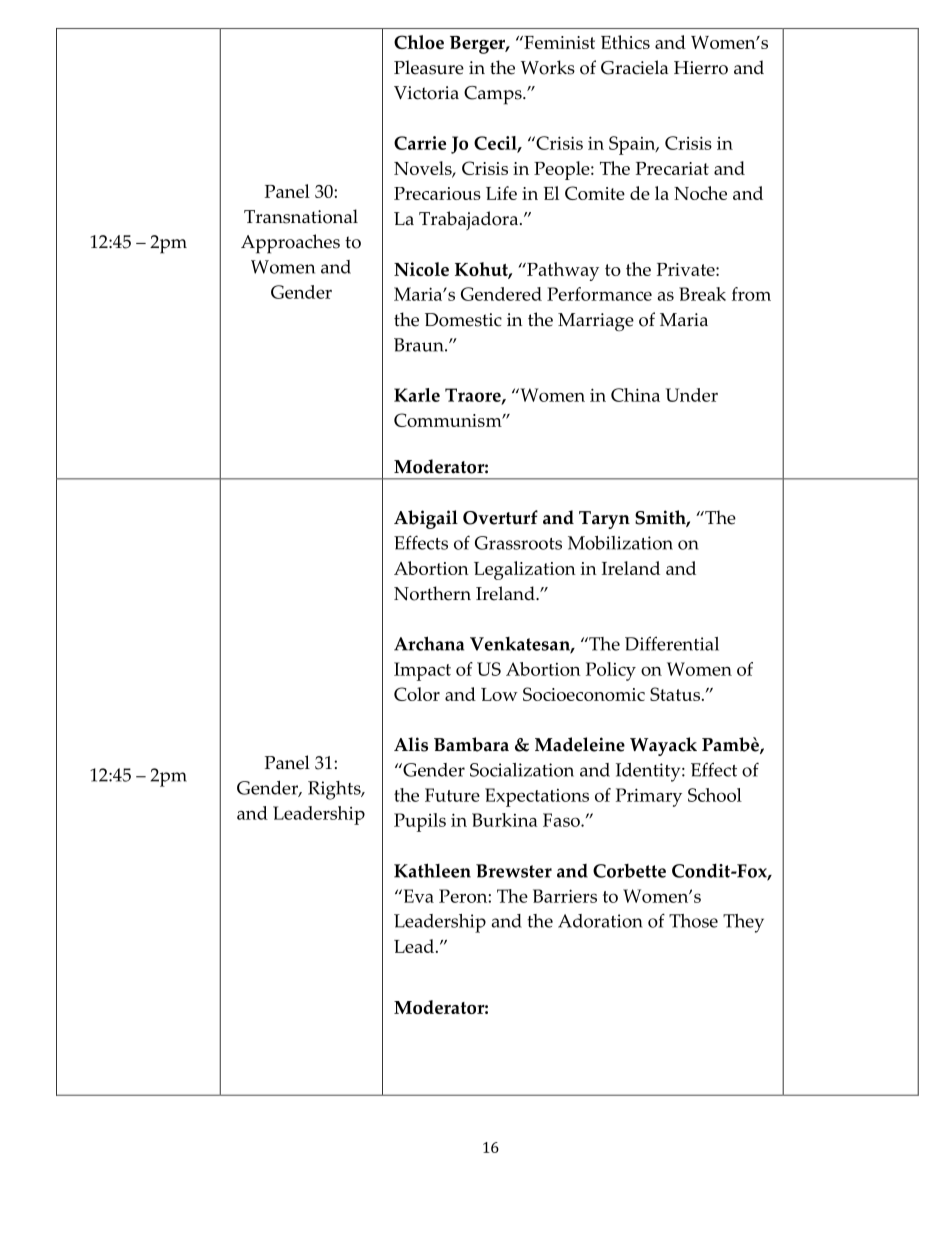 The width and height of the screenshot is (952, 1233). What do you see at coordinates (290, 244) in the screenshot?
I see `Approaches` at bounding box center [290, 244].
